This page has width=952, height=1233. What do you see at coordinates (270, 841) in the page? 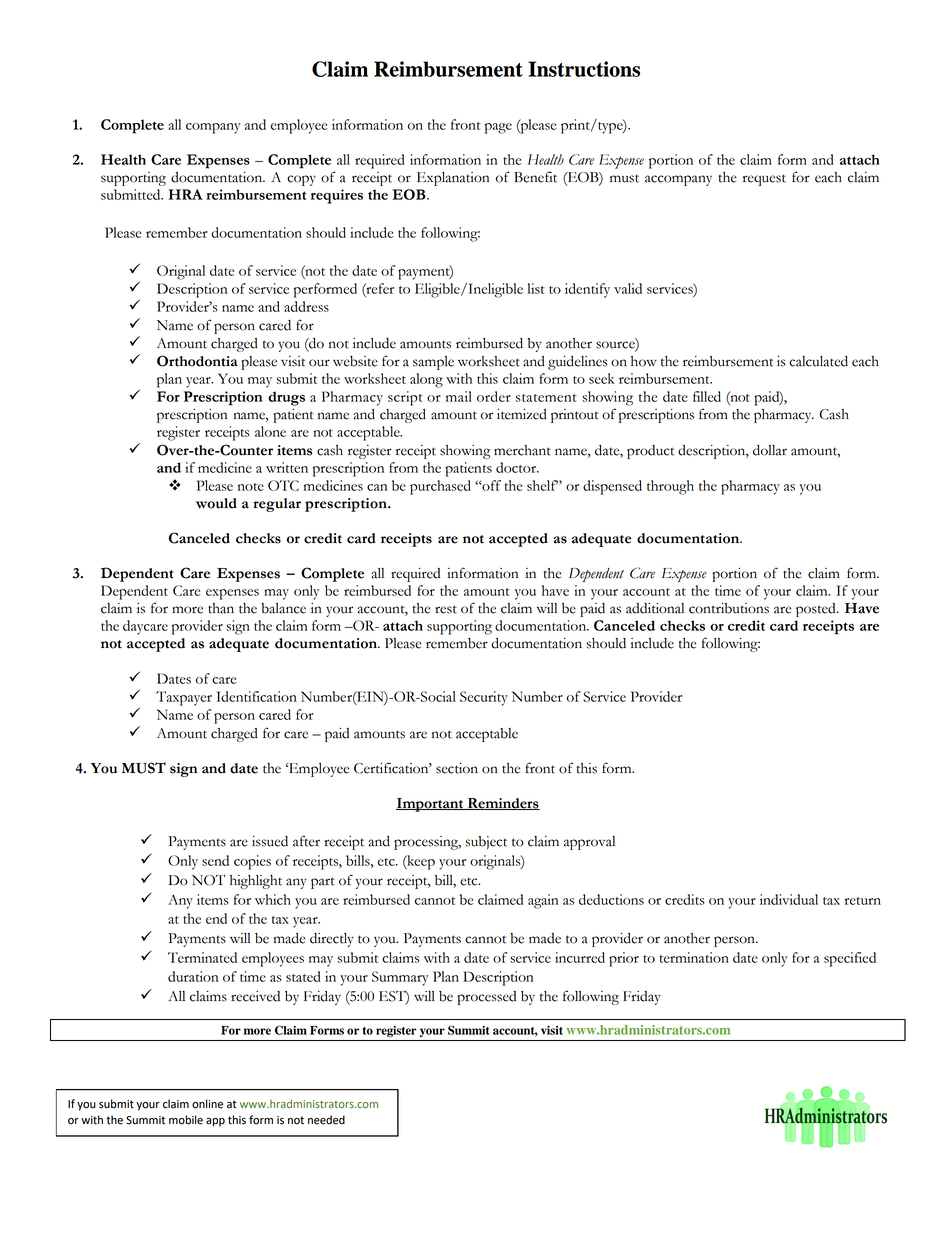
I see `issued` at bounding box center [270, 841].
